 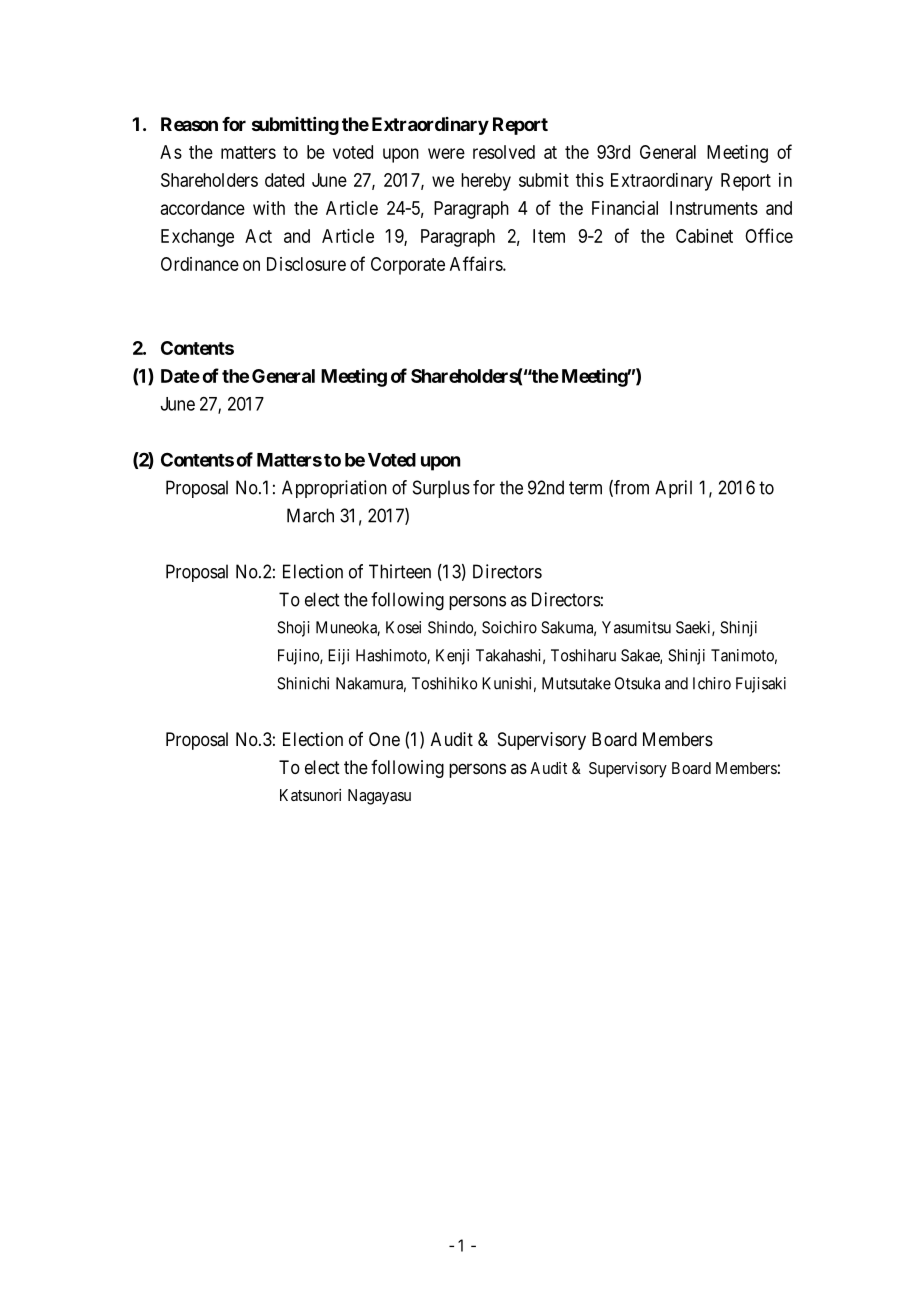 I want to click on Office, so click(x=769, y=235).
